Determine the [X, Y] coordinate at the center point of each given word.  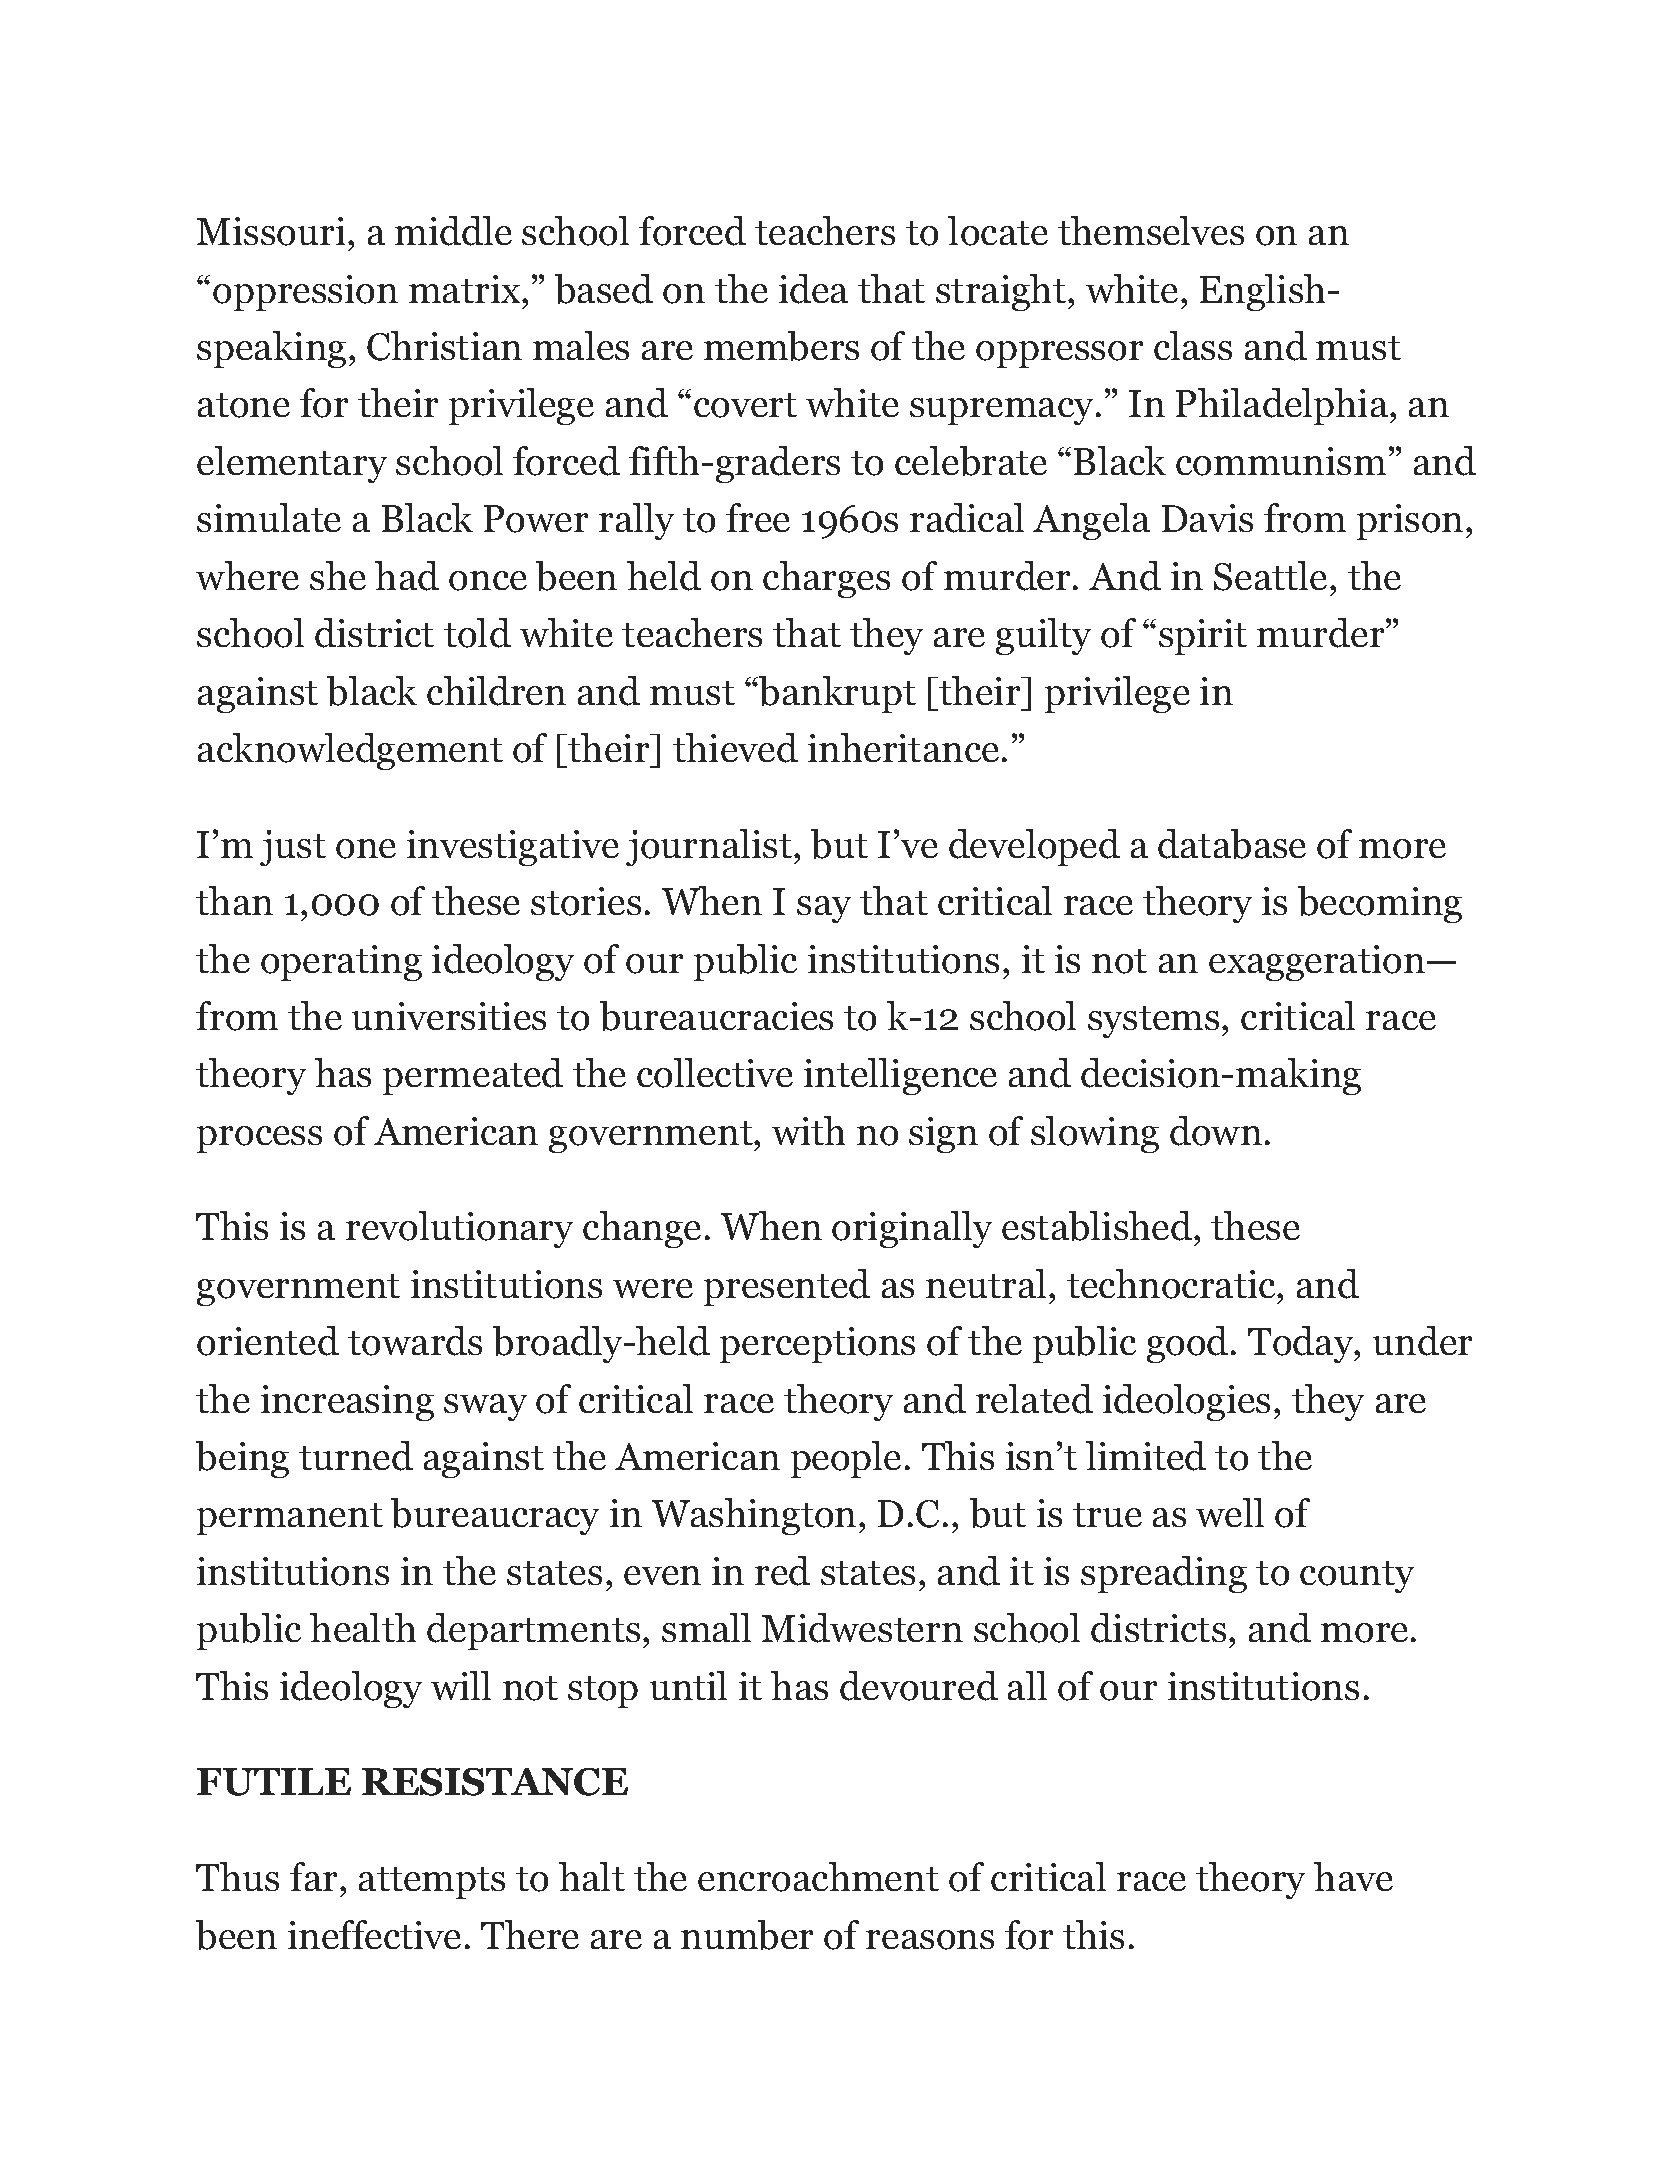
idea [813, 289]
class [1193, 345]
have [1353, 1876]
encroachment [818, 1877]
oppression [305, 293]
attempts [432, 1883]
